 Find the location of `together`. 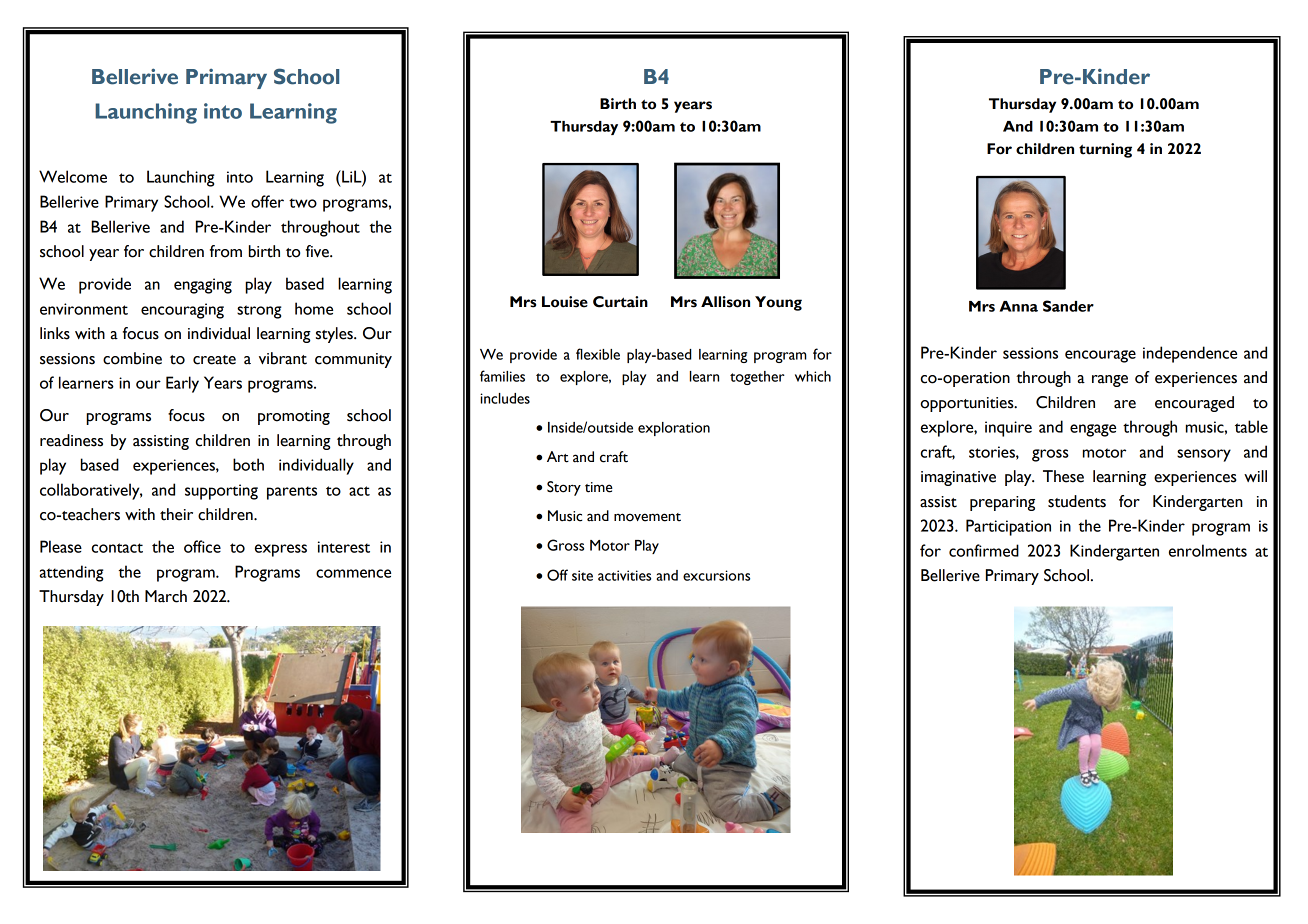

together is located at coordinates (757, 378).
